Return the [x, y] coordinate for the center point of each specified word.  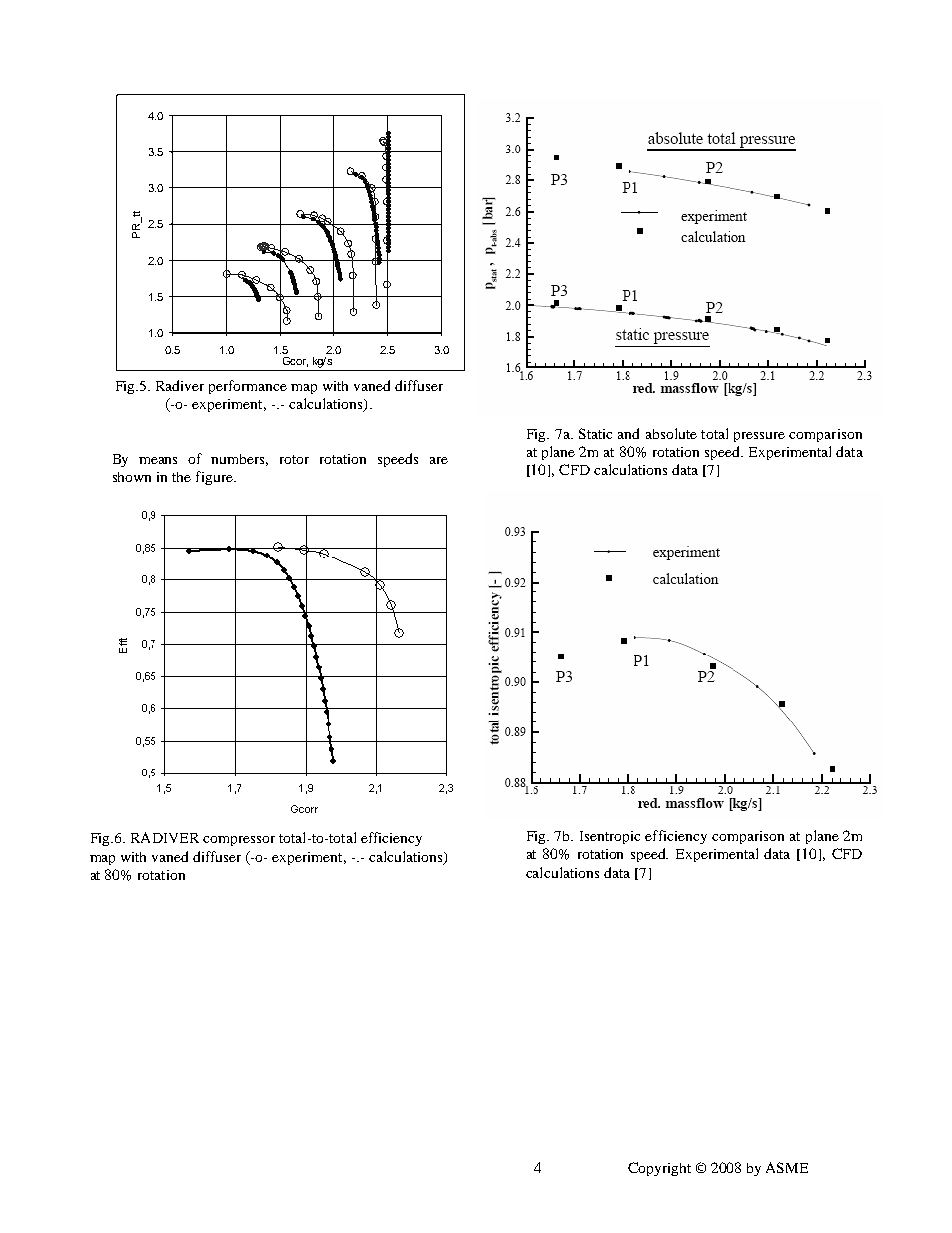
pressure [759, 437]
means [158, 460]
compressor [239, 841]
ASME [787, 1167]
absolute [671, 433]
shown [132, 477]
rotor [294, 459]
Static [595, 433]
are [439, 460]
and [628, 433]
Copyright [659, 1169]
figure [215, 478]
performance [248, 387]
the [181, 477]
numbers [239, 460]
